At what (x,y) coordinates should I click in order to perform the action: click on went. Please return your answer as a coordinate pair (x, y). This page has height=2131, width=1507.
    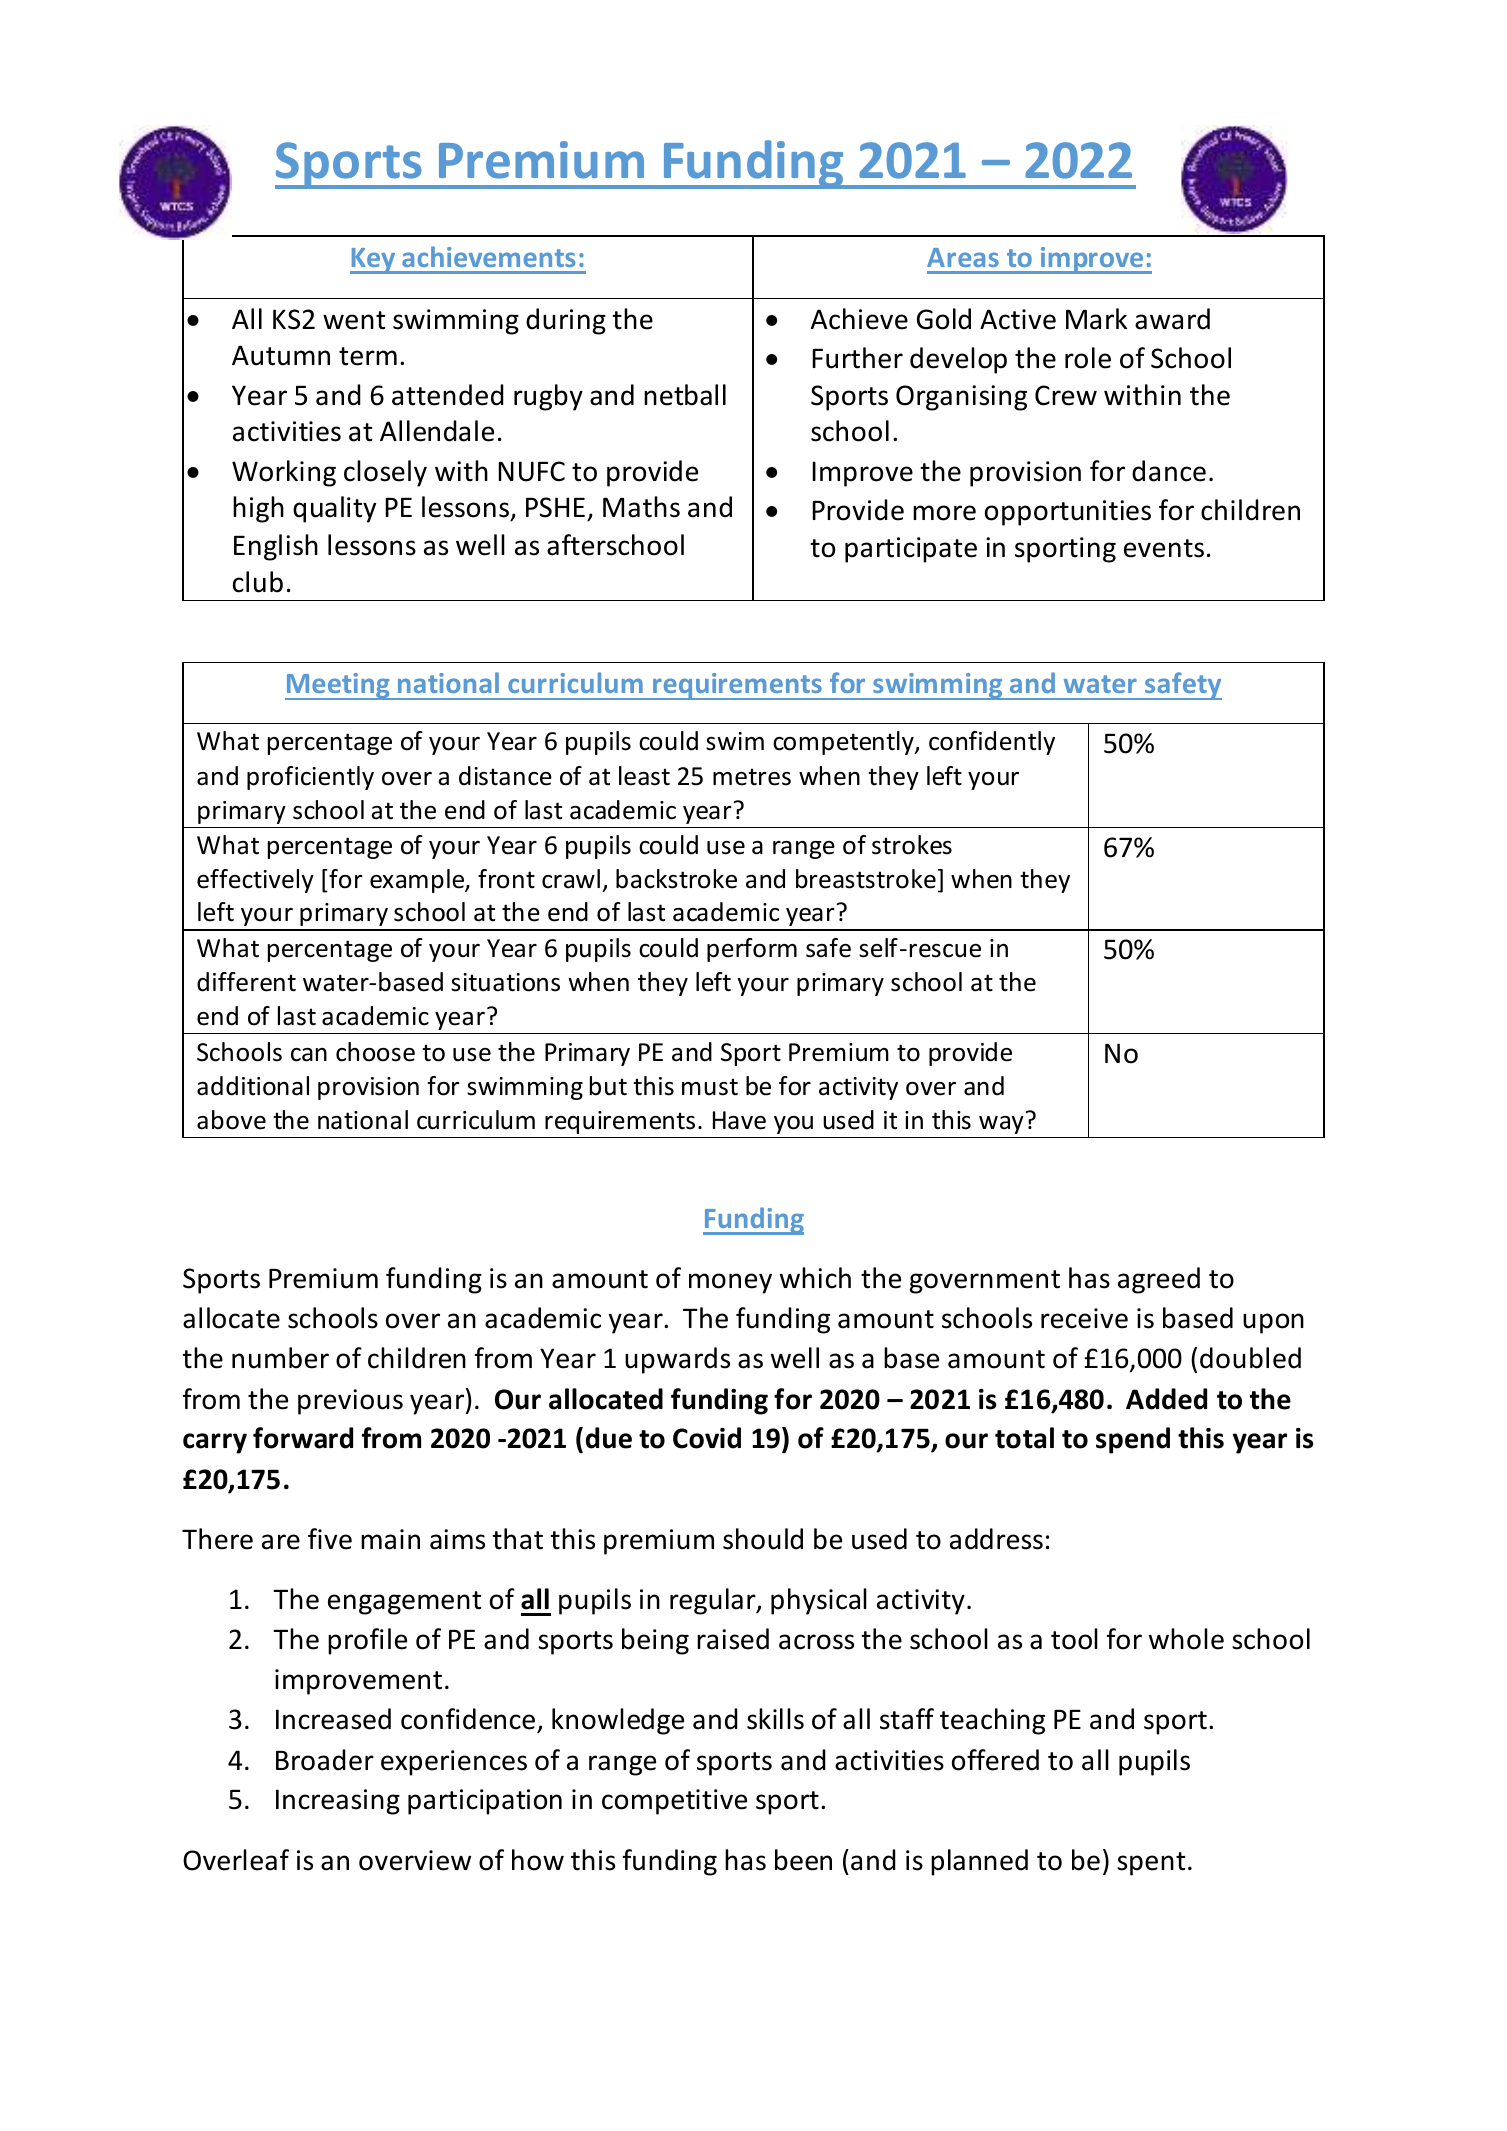
    Looking at the image, I should click on (354, 320).
